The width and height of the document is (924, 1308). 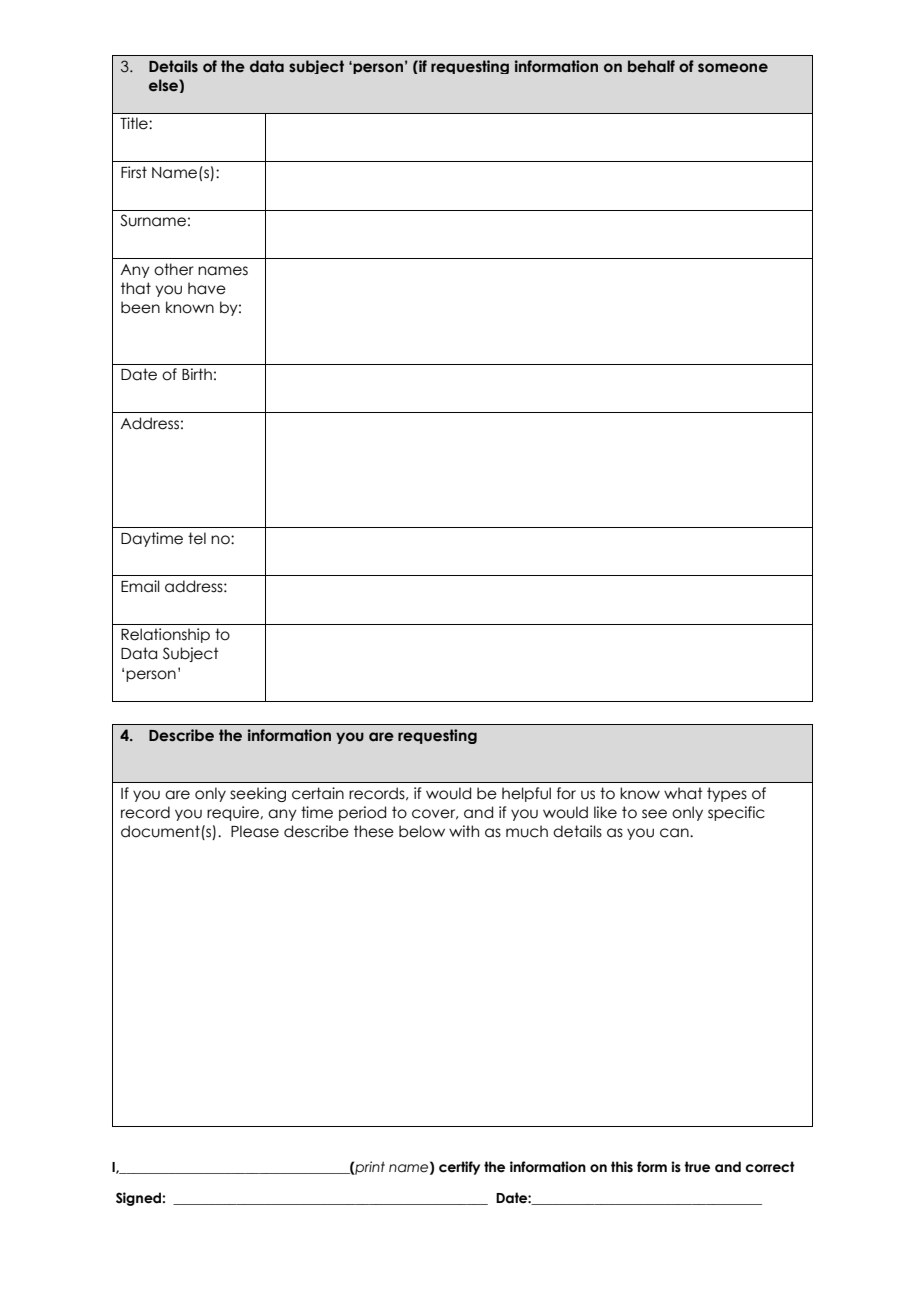 I want to click on true, so click(x=697, y=1167).
